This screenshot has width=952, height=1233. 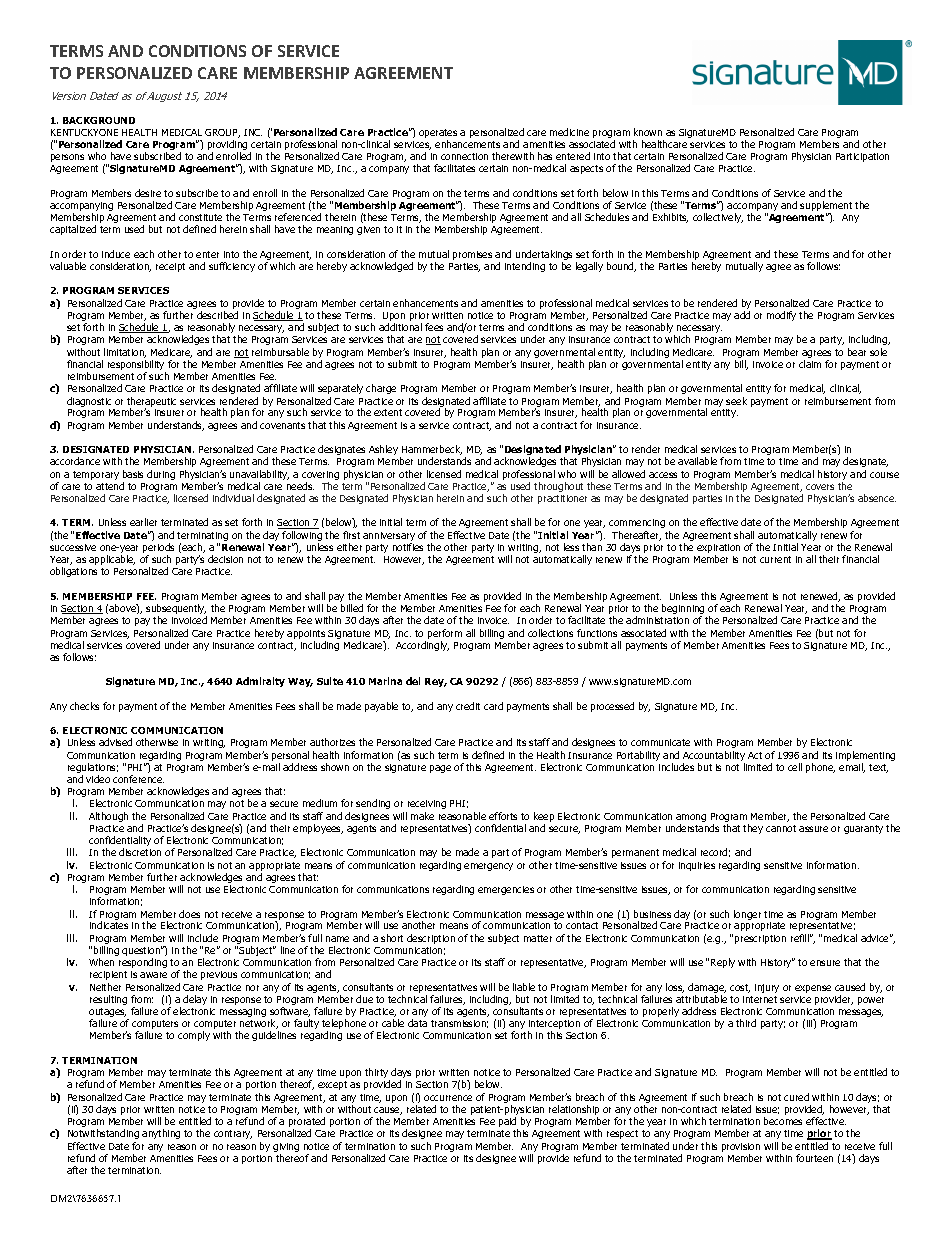 I want to click on claim, so click(x=810, y=364).
